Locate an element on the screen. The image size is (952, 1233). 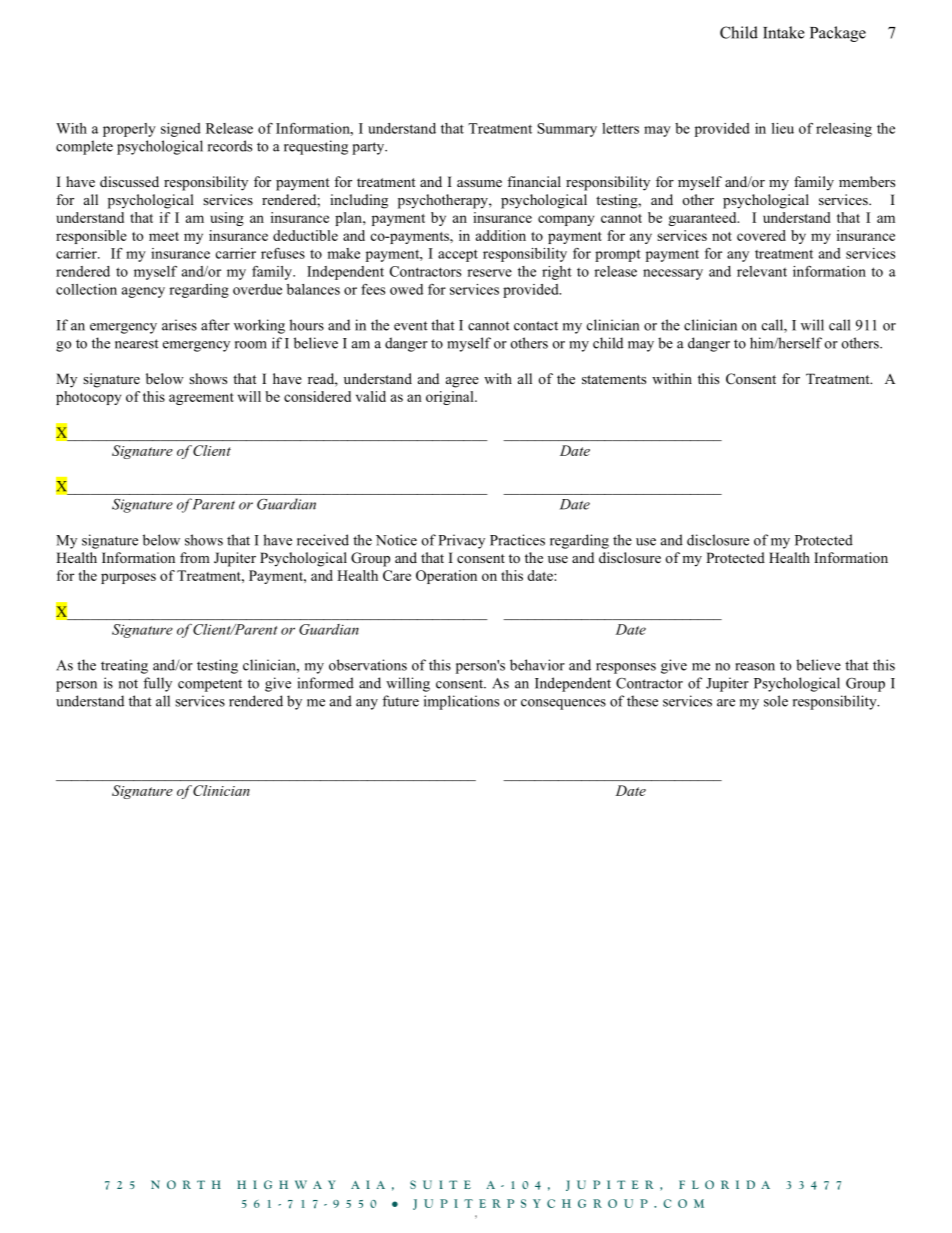
fully is located at coordinates (157, 684).
